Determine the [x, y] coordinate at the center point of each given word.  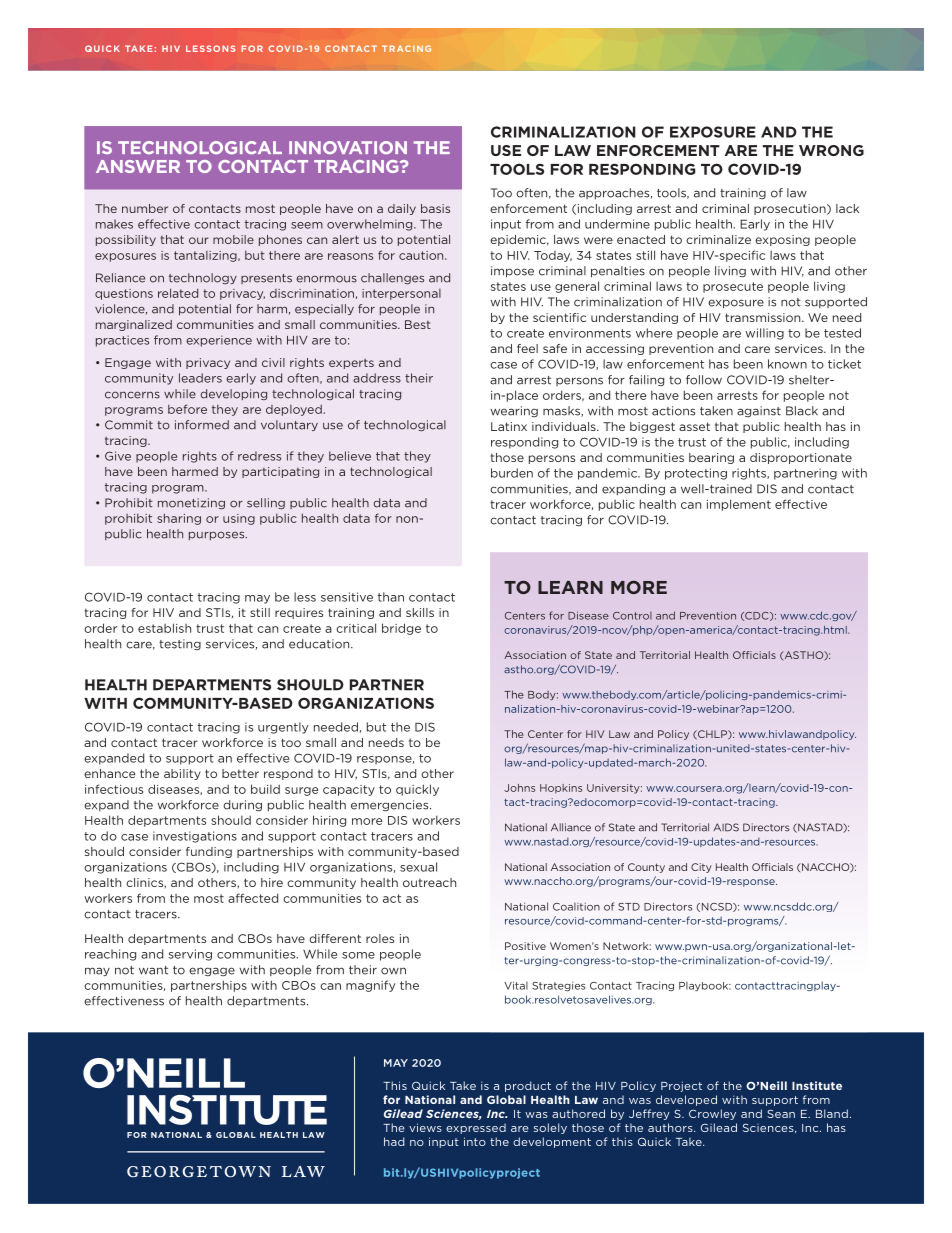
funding [209, 852]
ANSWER [138, 166]
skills [420, 612]
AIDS [726, 827]
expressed [476, 1128]
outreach [429, 882]
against [759, 411]
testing [180, 644]
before [187, 409]
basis [435, 208]
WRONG [831, 150]
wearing [514, 412]
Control [632, 616]
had [394, 1141]
